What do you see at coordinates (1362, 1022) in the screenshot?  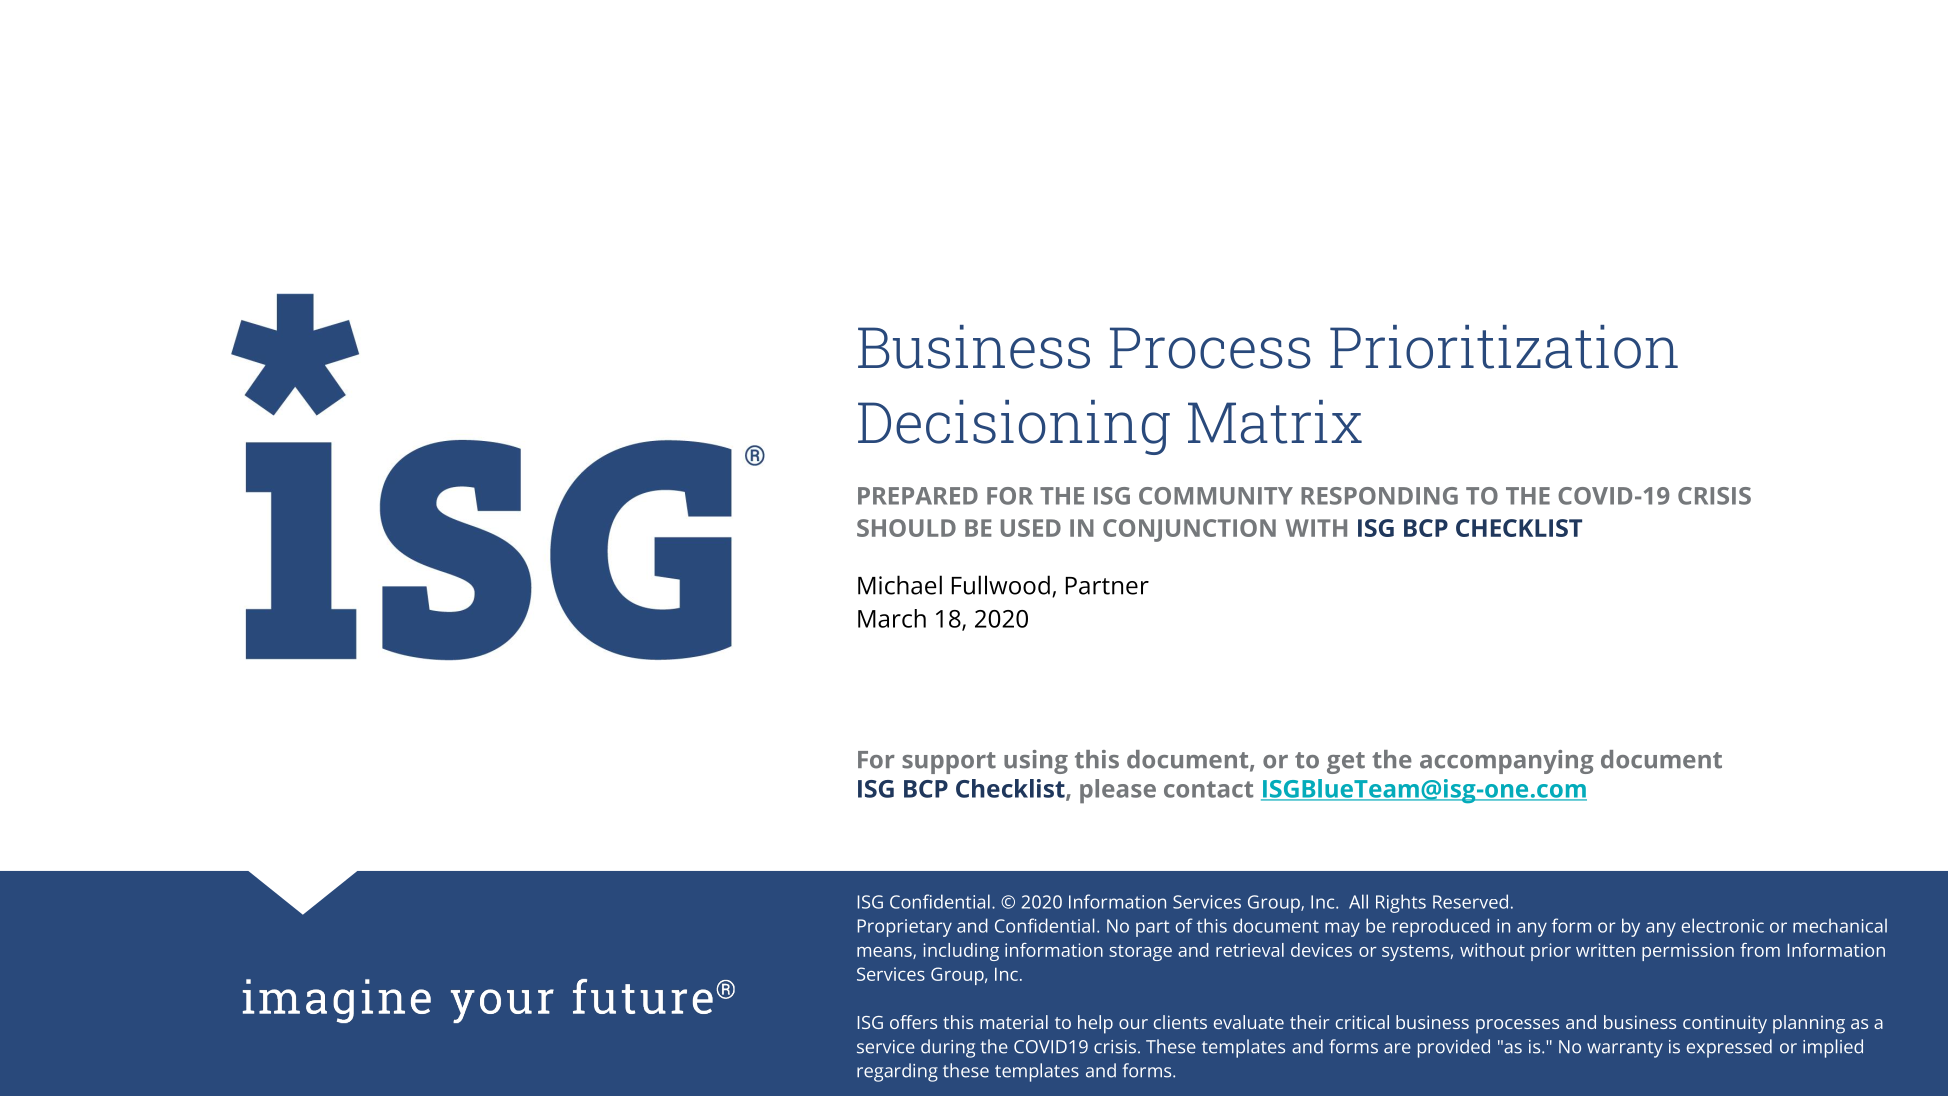 I see `critical` at bounding box center [1362, 1022].
